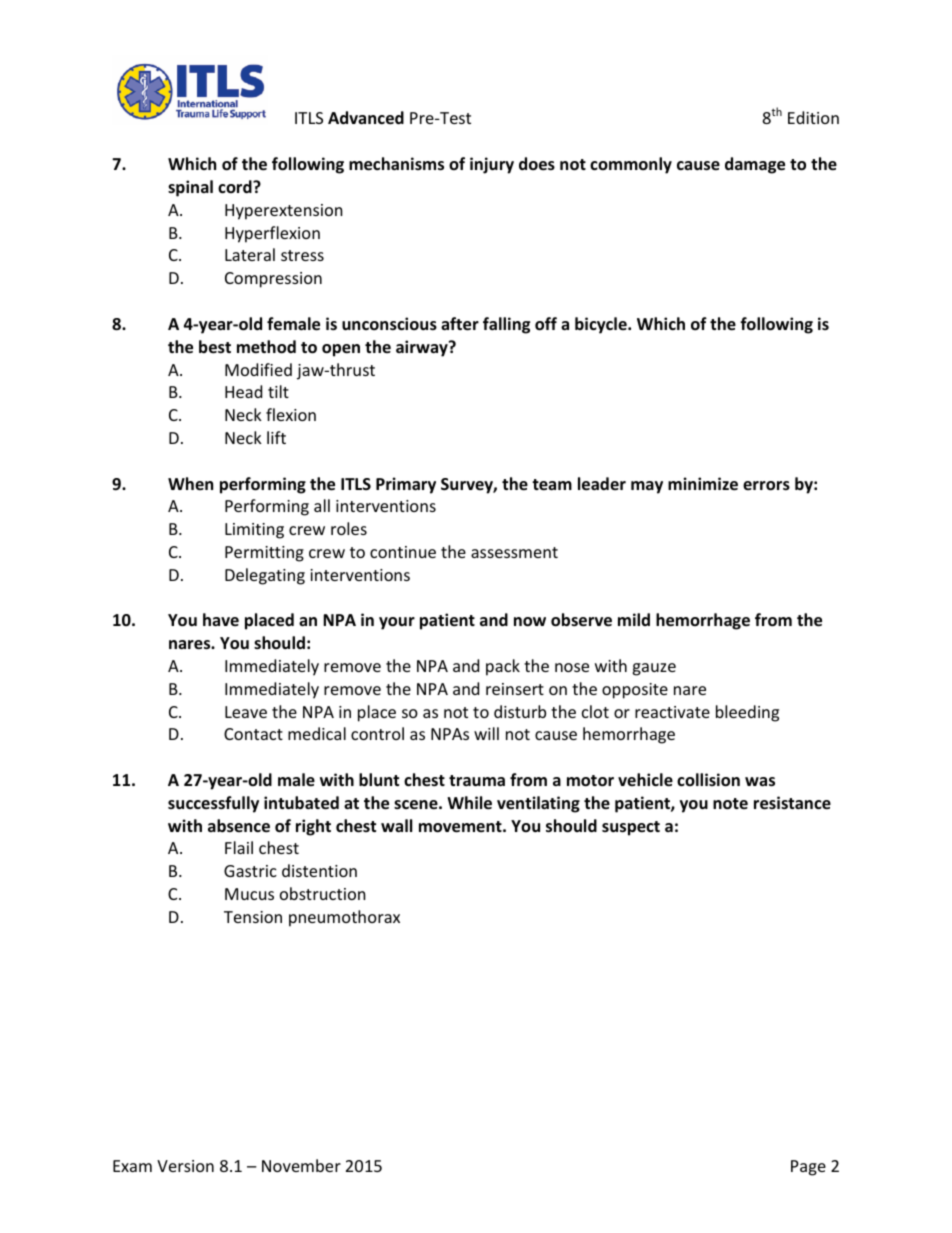 The height and width of the document is (1233, 952). Describe the element at coordinates (503, 667) in the document. I see `pack` at that location.
